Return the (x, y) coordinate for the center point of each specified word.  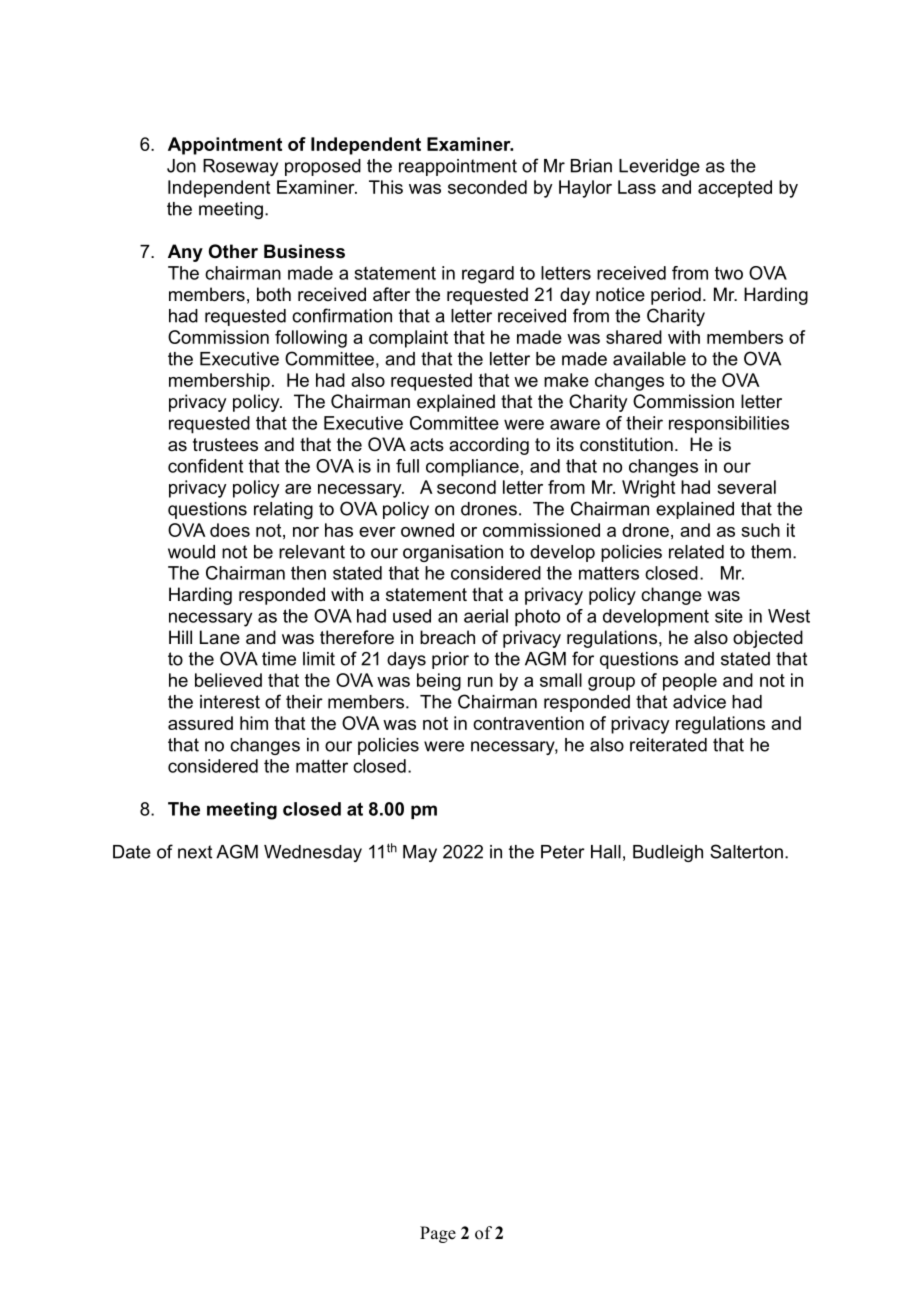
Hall (606, 852)
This (386, 187)
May (420, 853)
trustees (225, 445)
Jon (181, 166)
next (195, 852)
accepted (735, 189)
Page (438, 1234)
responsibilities (729, 425)
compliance (472, 468)
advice (699, 702)
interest (230, 702)
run (480, 682)
